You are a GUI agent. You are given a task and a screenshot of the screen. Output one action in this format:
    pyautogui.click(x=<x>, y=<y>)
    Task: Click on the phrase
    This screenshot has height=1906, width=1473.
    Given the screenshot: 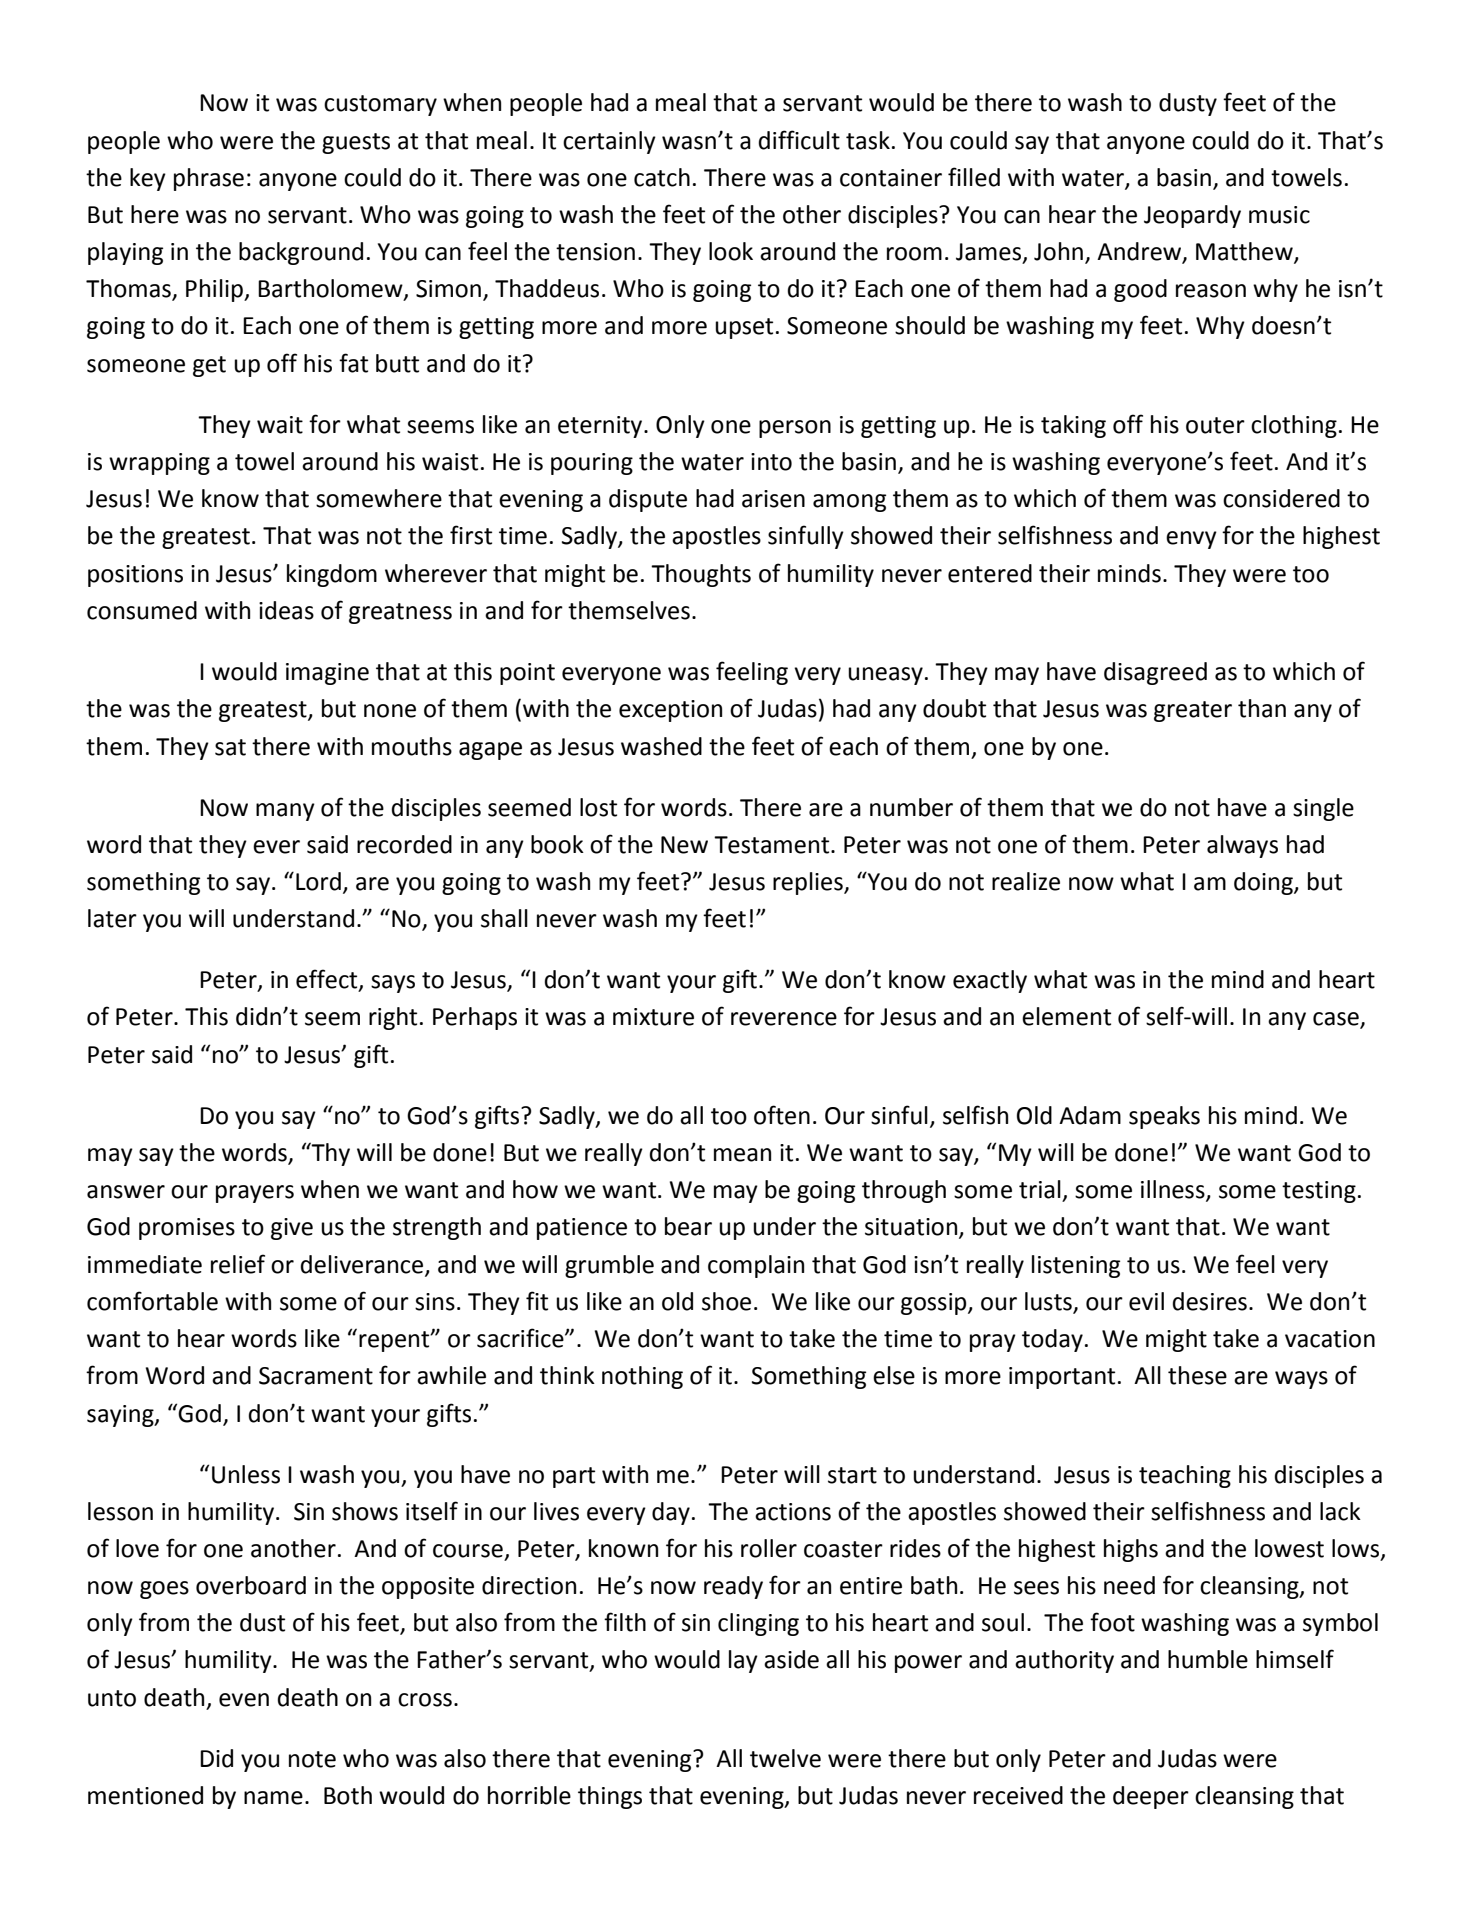 What is the action you would take?
    pyautogui.click(x=209, y=179)
